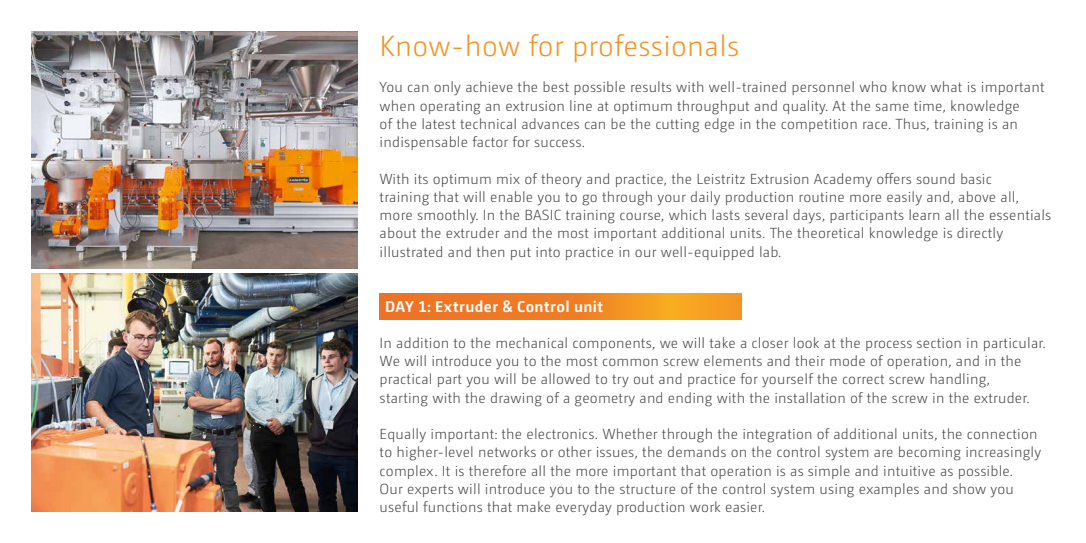 The width and height of the screenshot is (1086, 543). What do you see at coordinates (656, 48) in the screenshot?
I see `professionals` at bounding box center [656, 48].
